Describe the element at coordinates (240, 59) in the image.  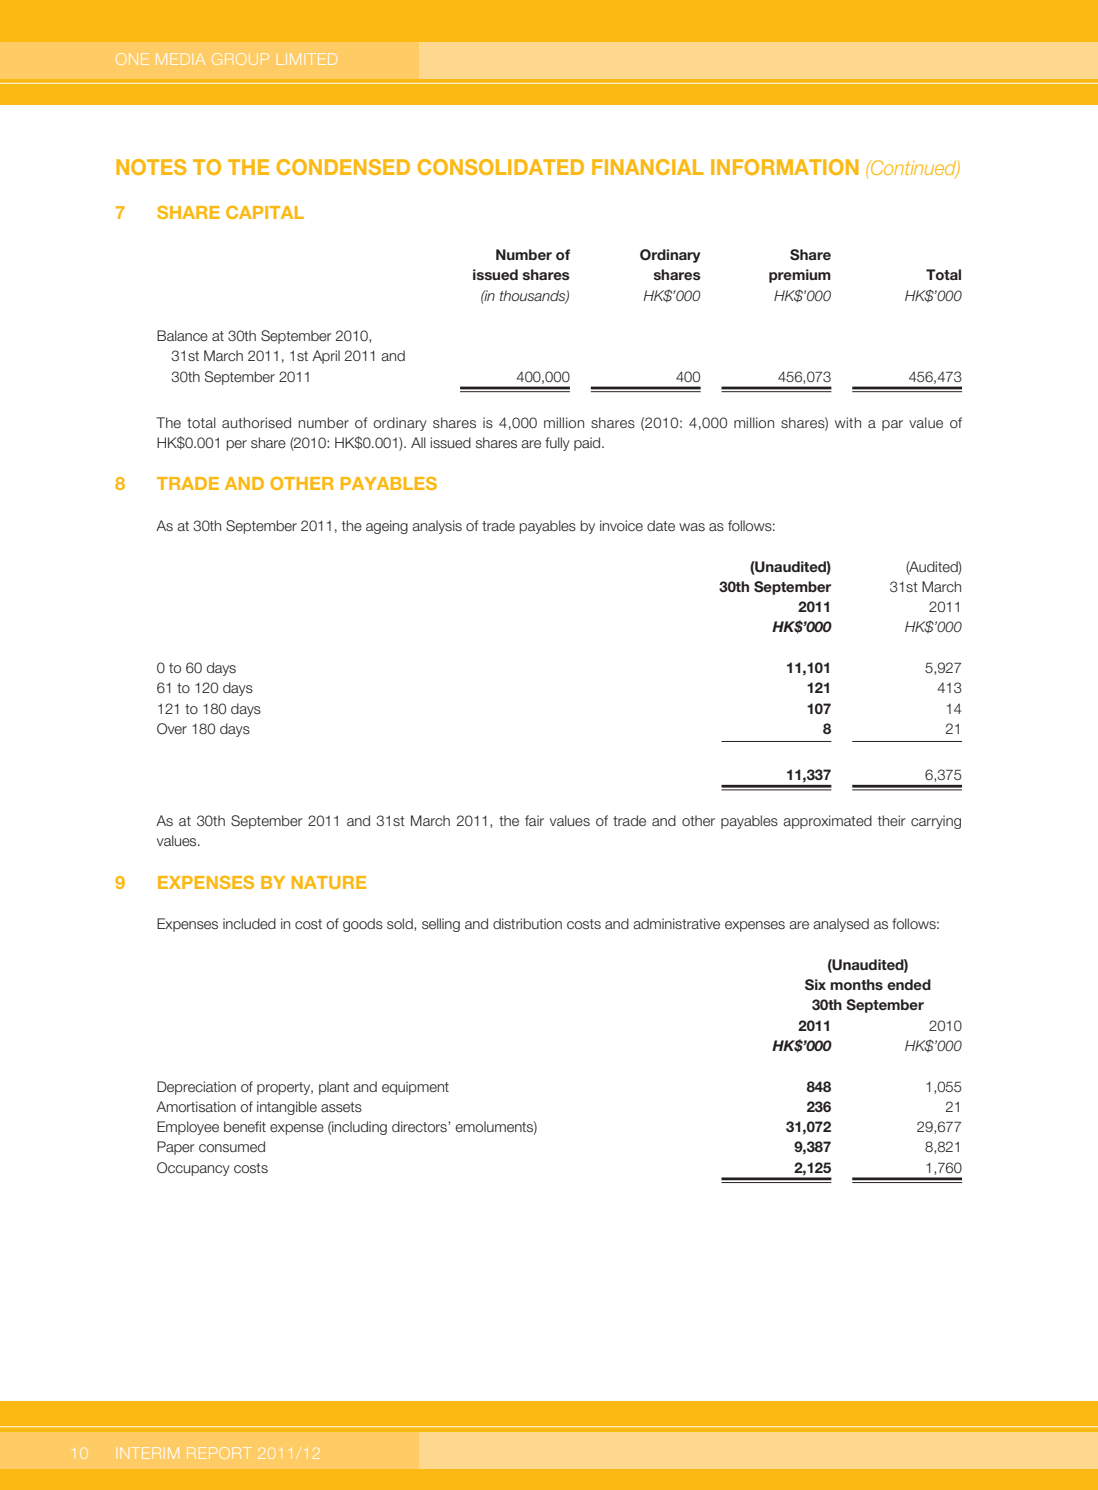
I see `GROUP` at that location.
